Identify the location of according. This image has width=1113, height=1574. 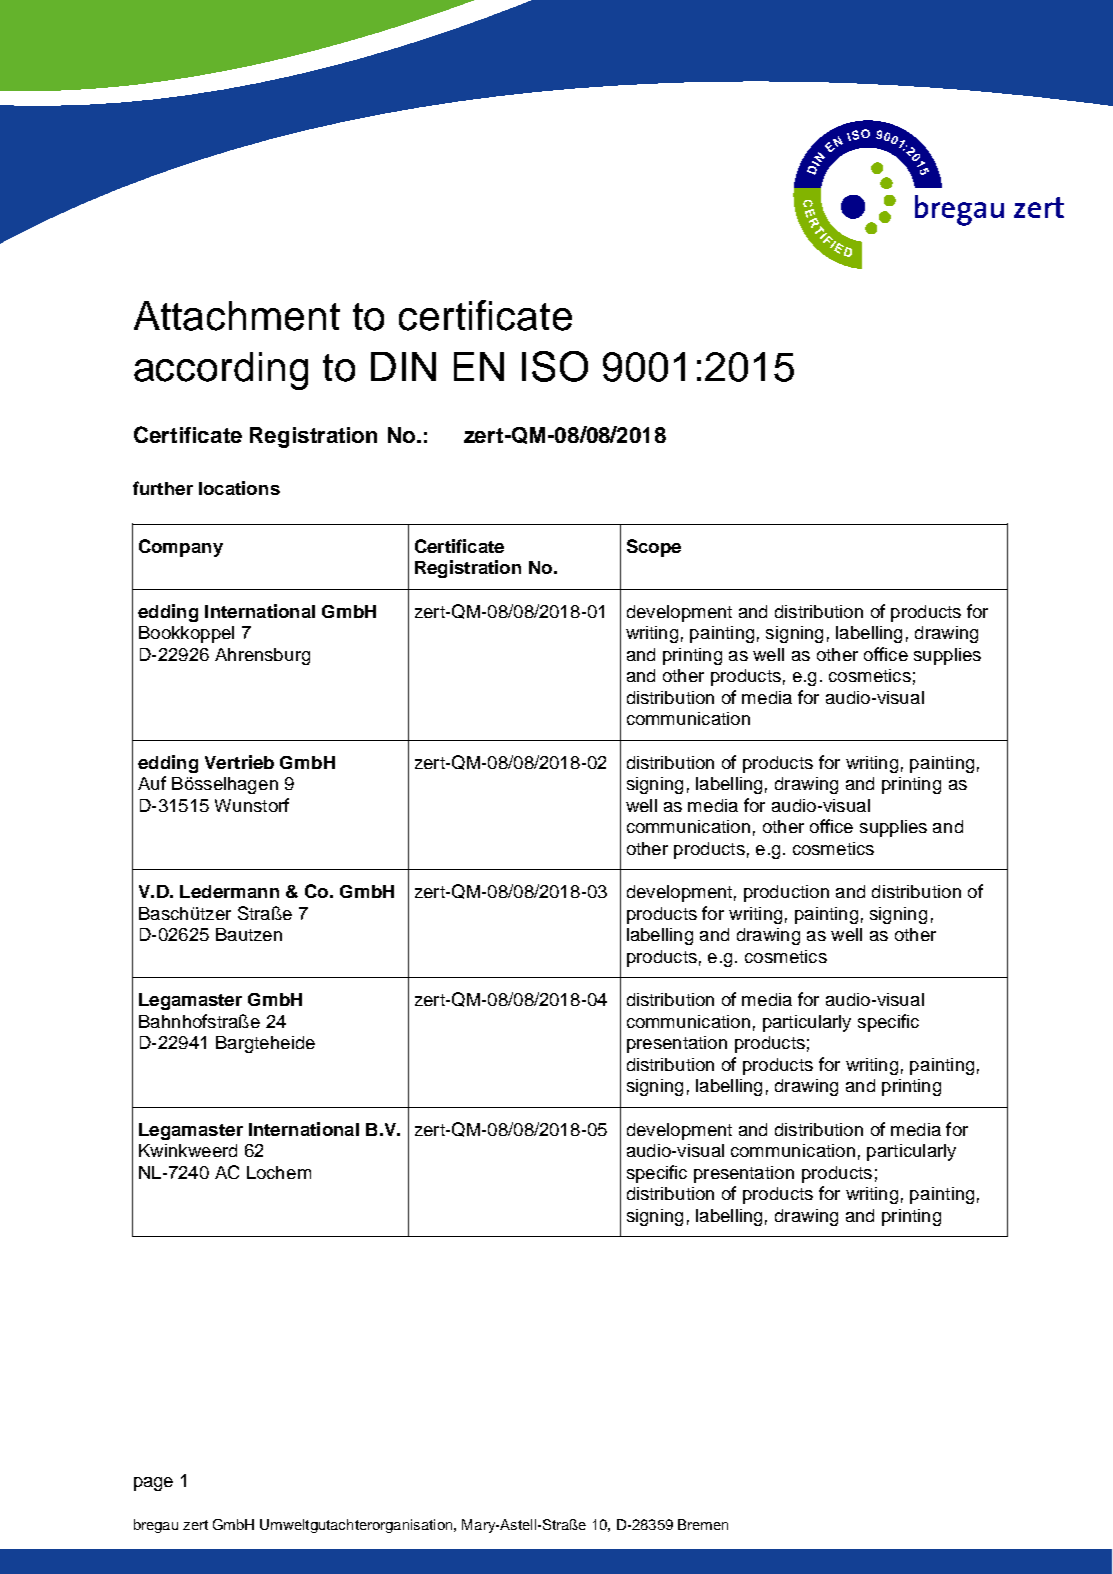
(221, 371).
